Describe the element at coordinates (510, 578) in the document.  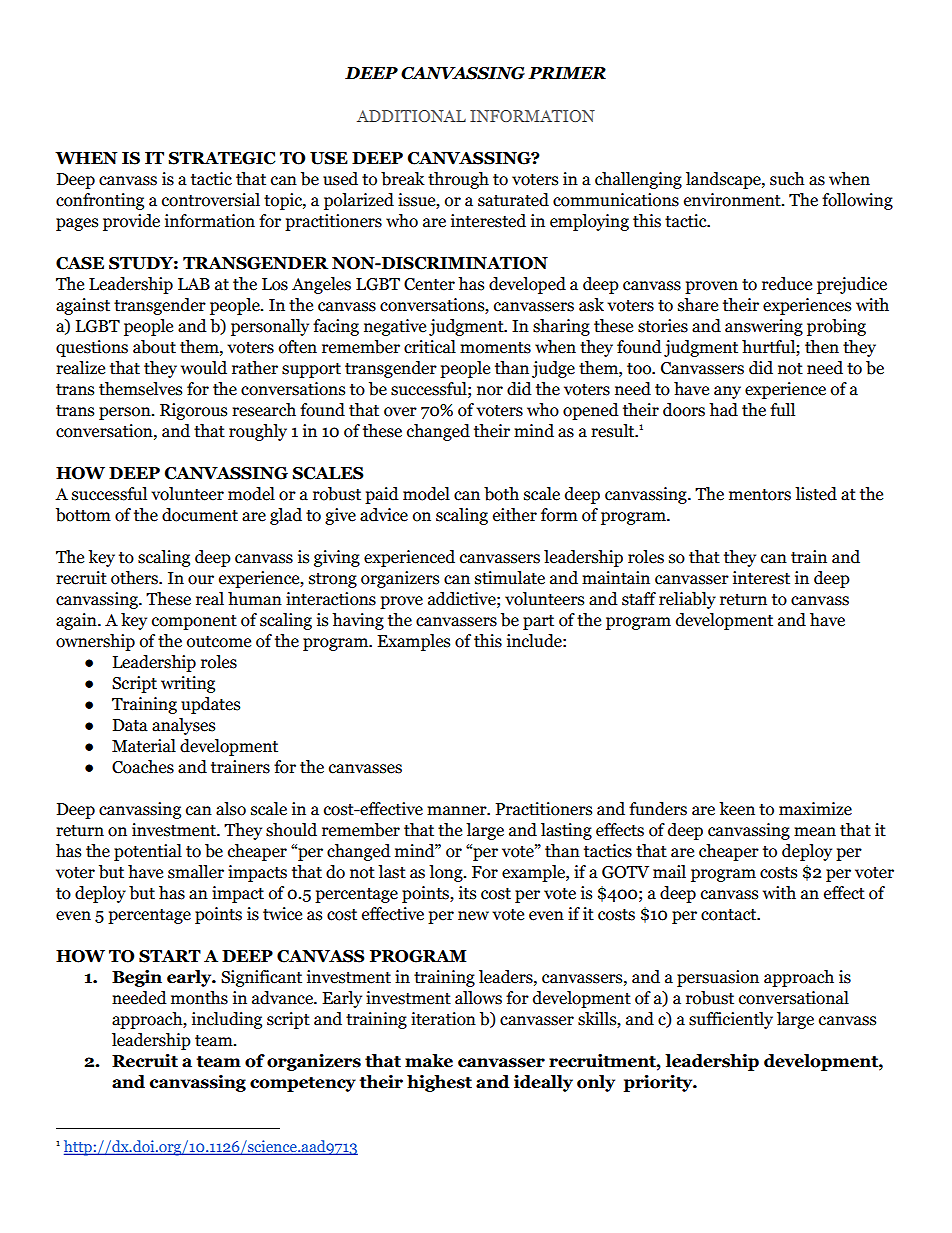
I see `stimulate` at that location.
